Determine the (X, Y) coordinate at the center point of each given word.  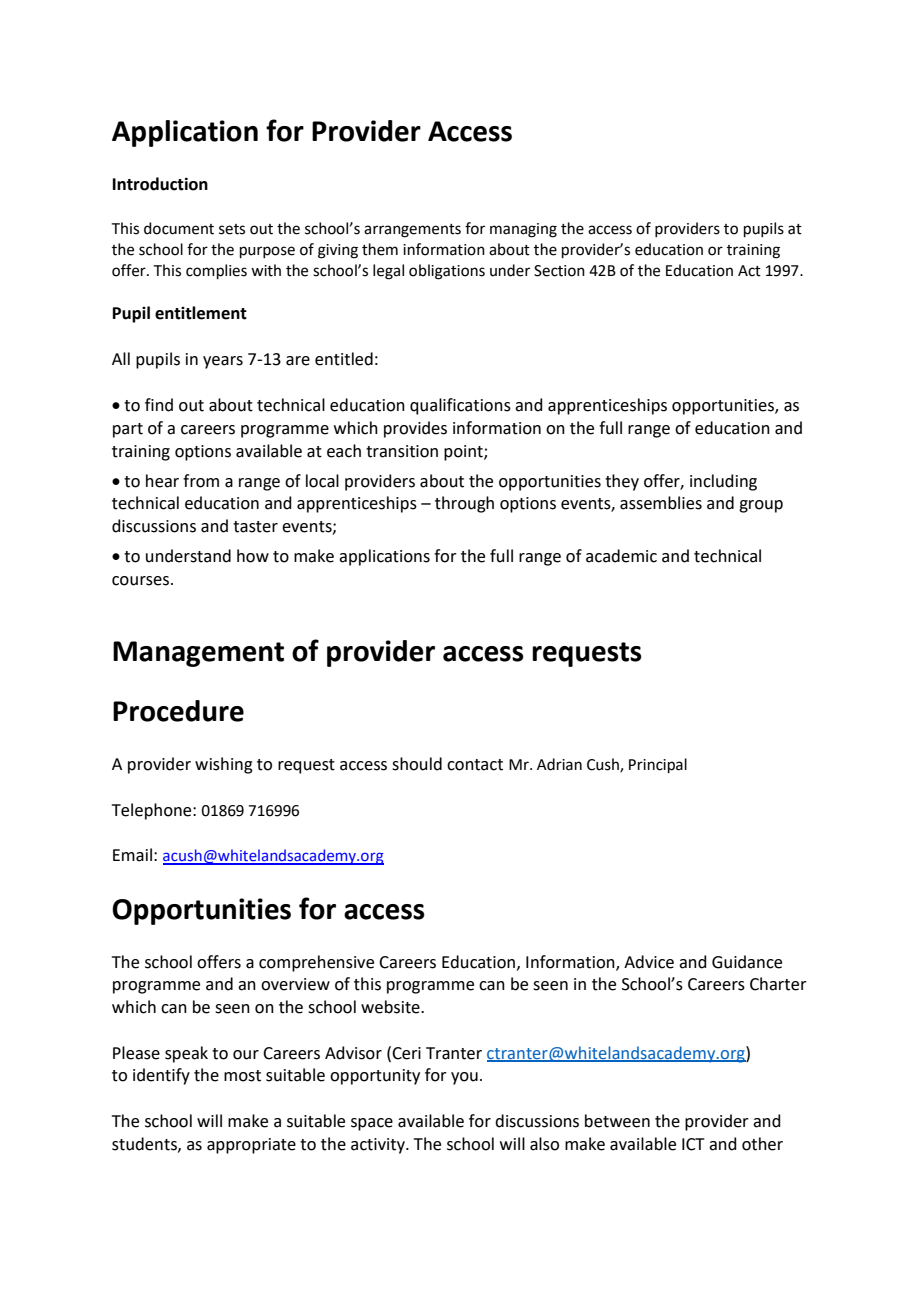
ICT (693, 1144)
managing (523, 230)
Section (559, 271)
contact (475, 765)
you (464, 1078)
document (179, 228)
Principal (658, 765)
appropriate (251, 1146)
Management (198, 654)
